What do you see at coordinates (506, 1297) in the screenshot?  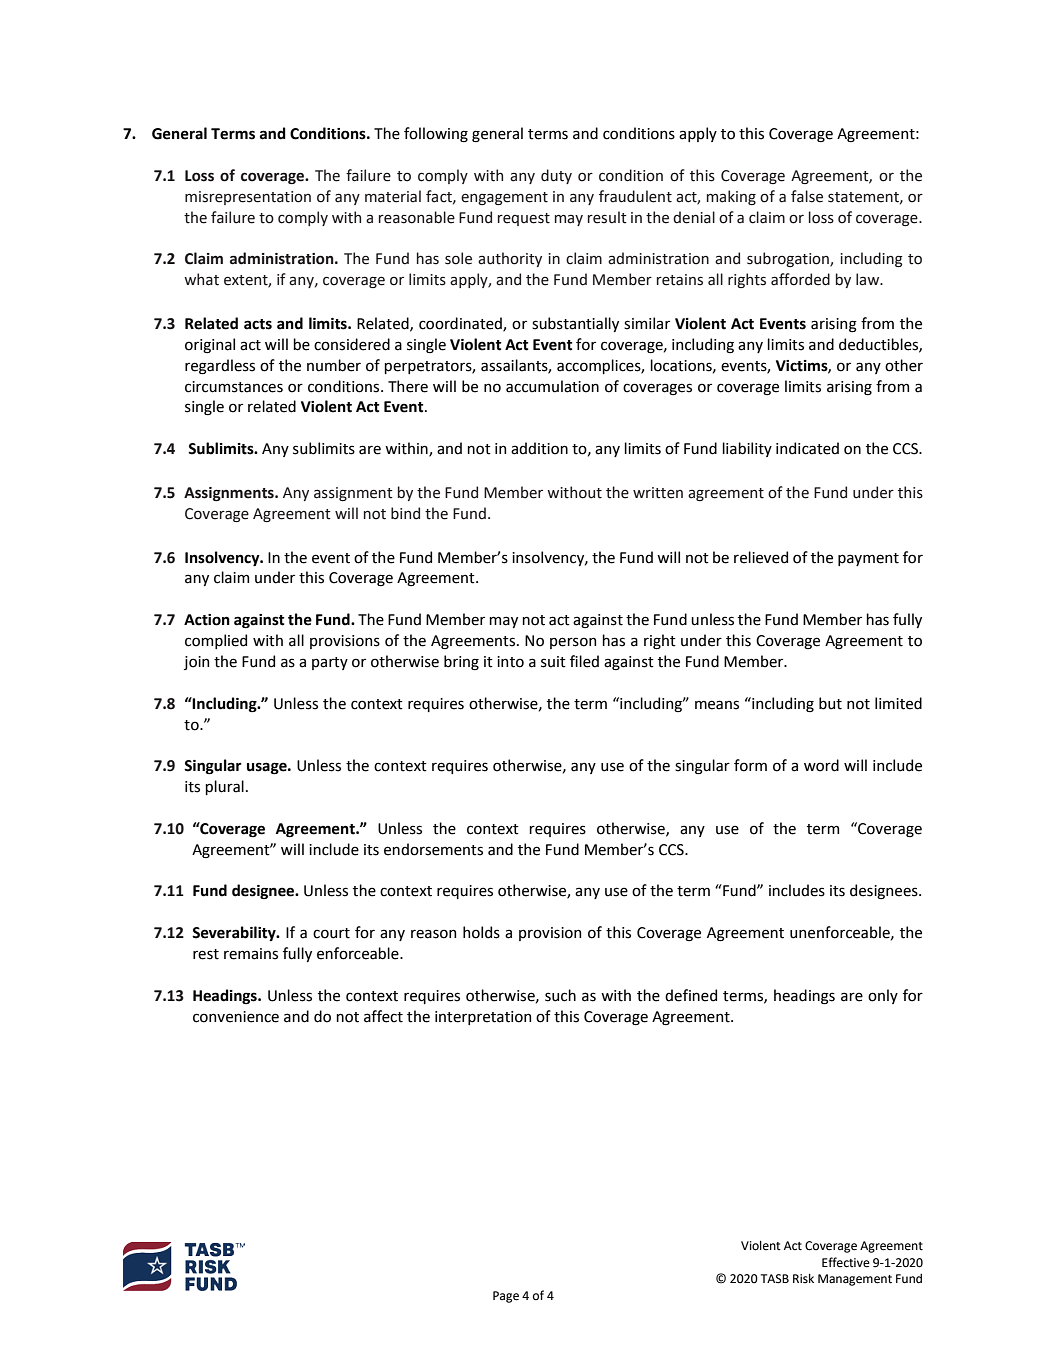 I see `Page` at bounding box center [506, 1297].
